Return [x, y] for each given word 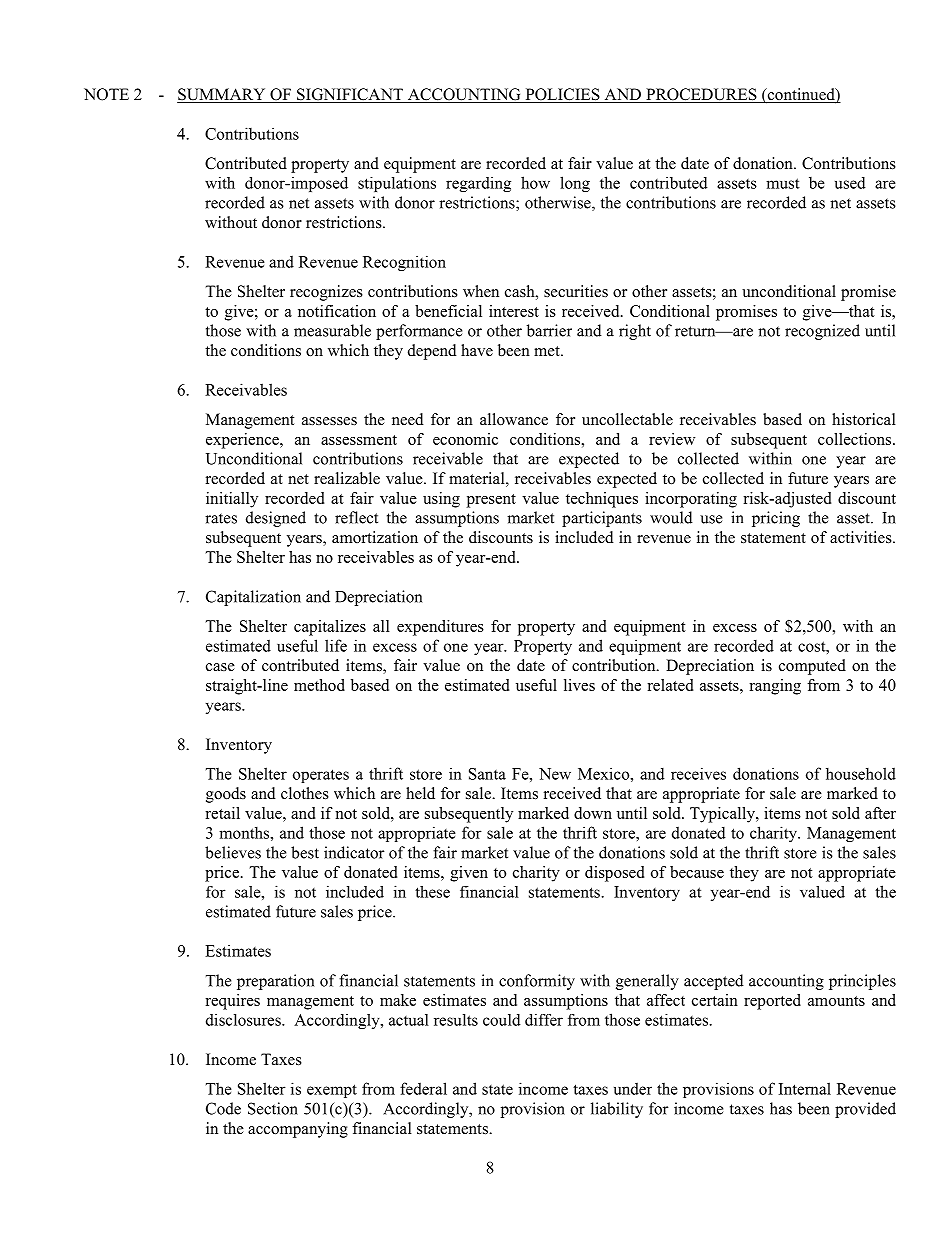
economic [465, 439]
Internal [805, 1088]
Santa [487, 774]
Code [223, 1108]
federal [423, 1088]
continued [801, 95]
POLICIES [562, 95]
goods [226, 795]
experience [243, 441]
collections [856, 439]
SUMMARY [222, 95]
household [861, 773]
